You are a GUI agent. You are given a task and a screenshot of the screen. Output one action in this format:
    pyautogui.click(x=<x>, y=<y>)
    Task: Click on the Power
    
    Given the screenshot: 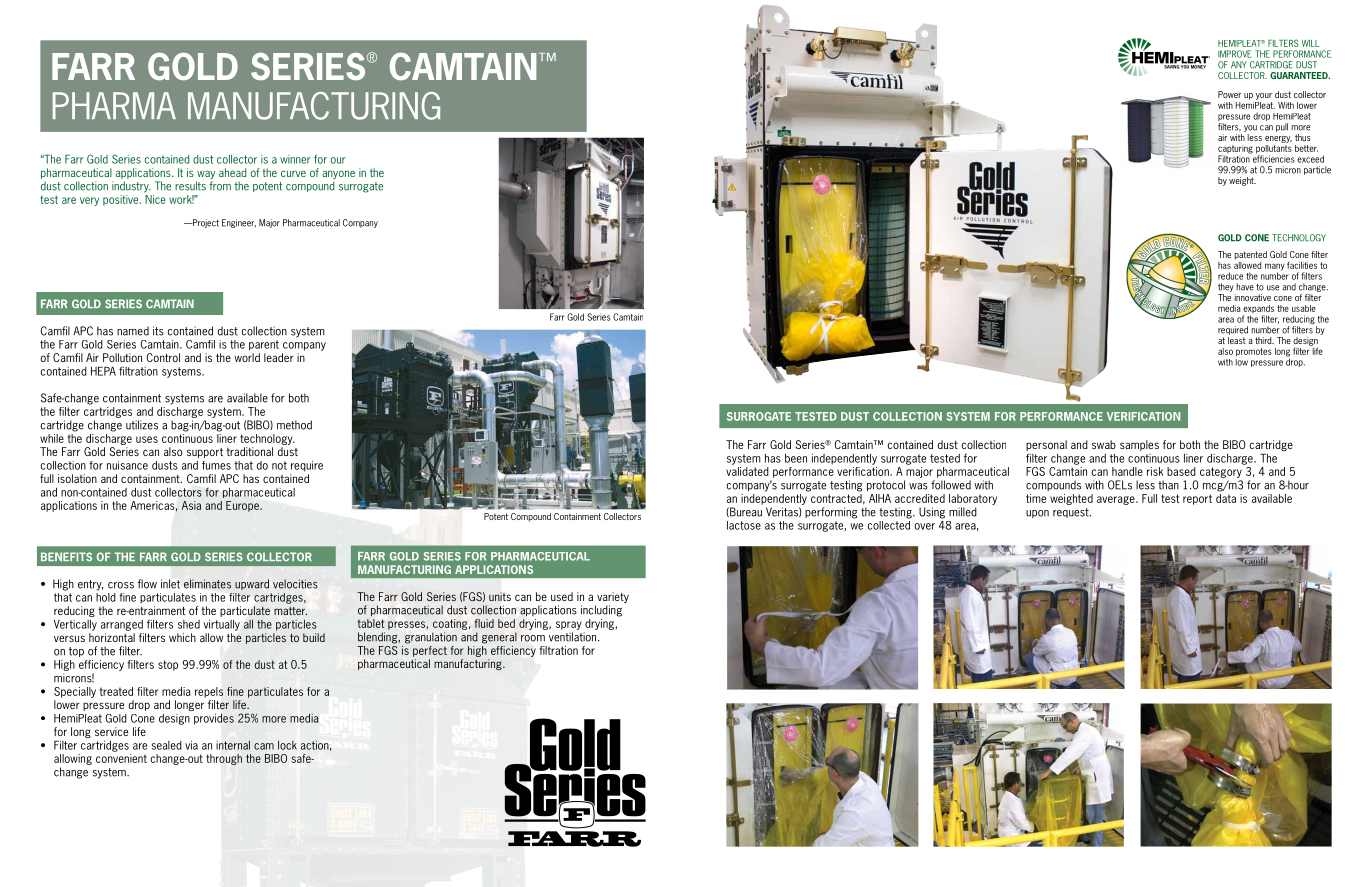 What is the action you would take?
    pyautogui.click(x=1229, y=94)
